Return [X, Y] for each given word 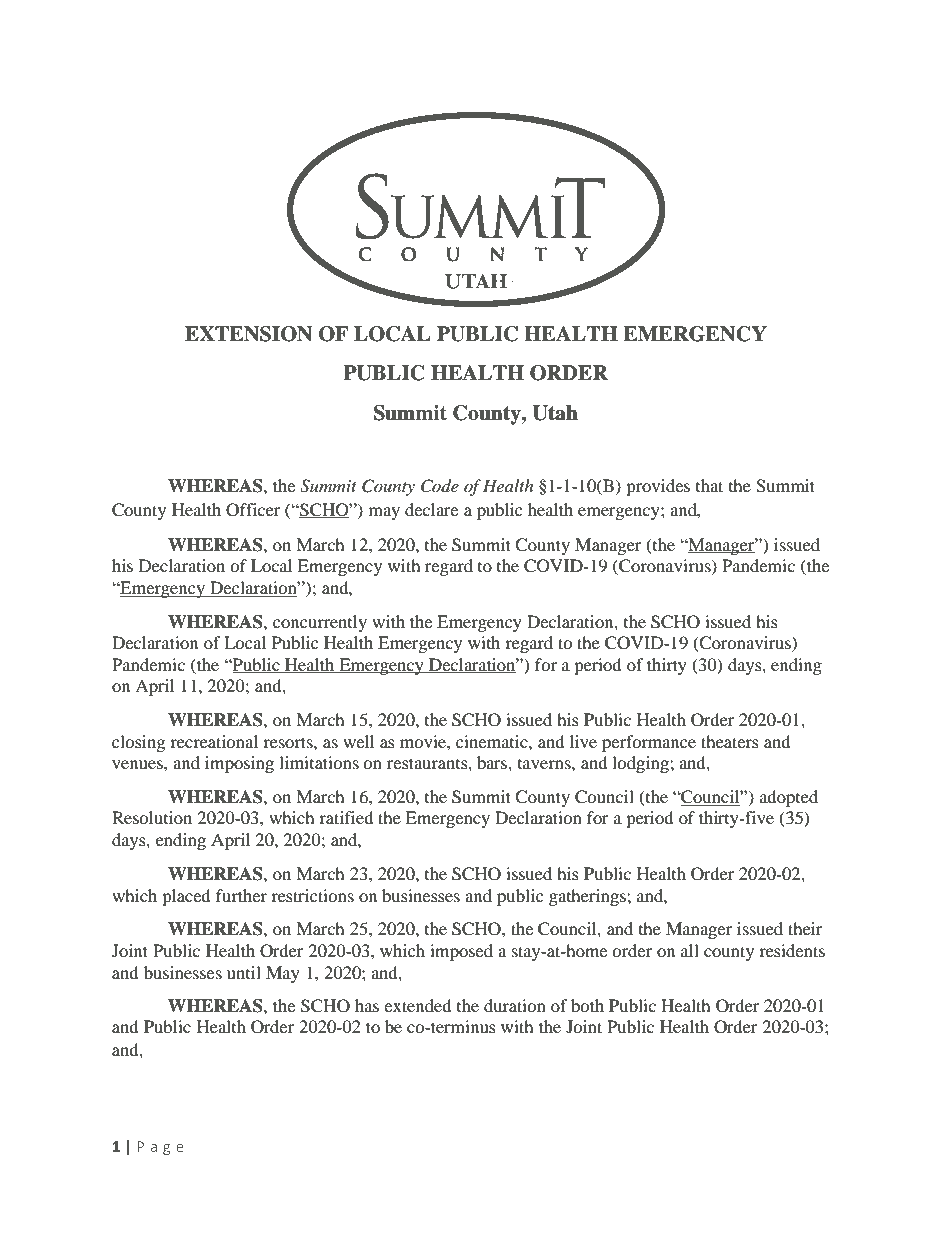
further [241, 895]
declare [431, 509]
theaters [730, 741]
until [244, 972]
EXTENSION [248, 334]
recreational [214, 741]
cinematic [493, 741]
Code [440, 486]
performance [649, 743]
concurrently [320, 623]
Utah [555, 413]
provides [658, 487]
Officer [253, 510]
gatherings [588, 897]
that [709, 485]
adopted [789, 798]
